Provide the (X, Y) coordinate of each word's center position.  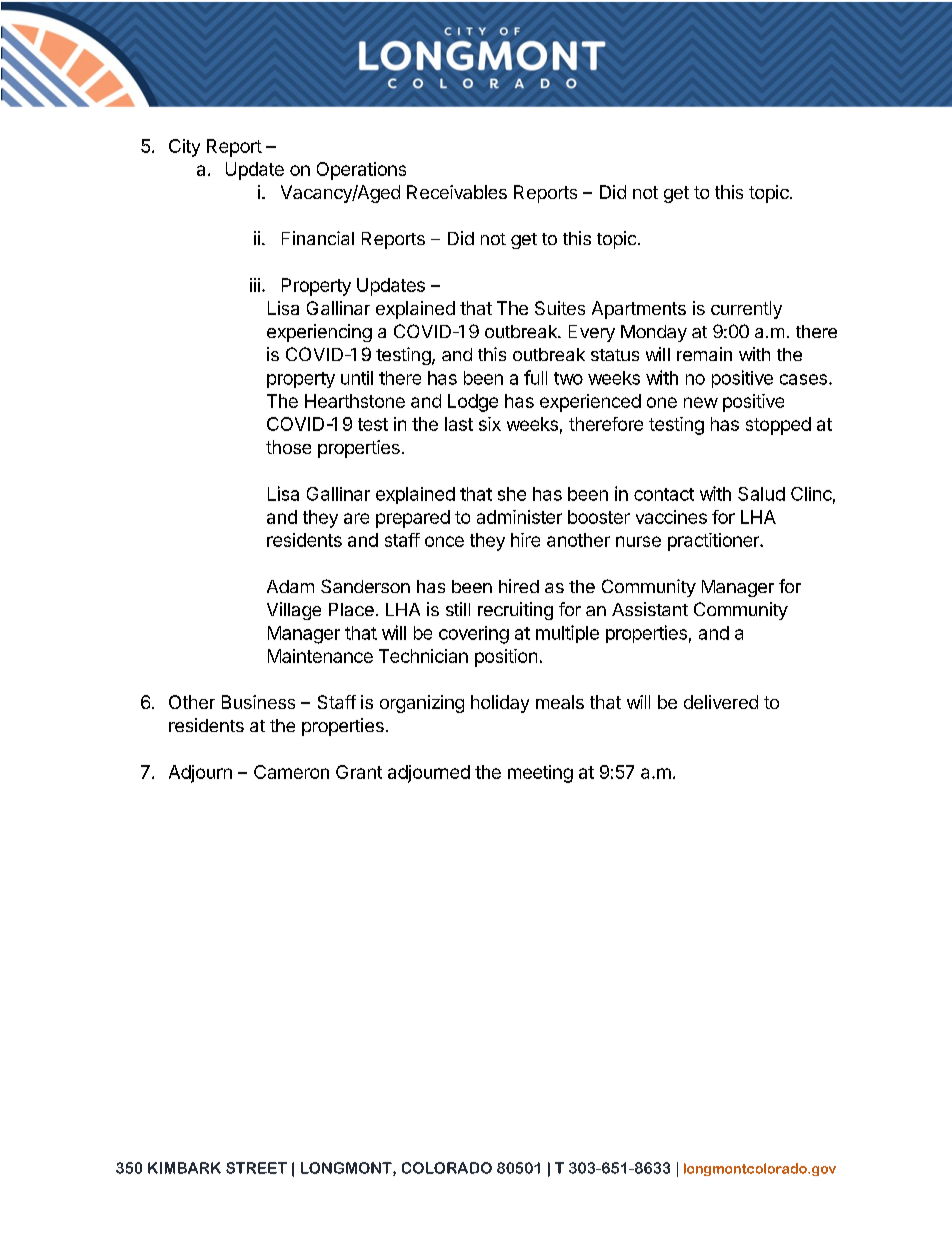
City (184, 148)
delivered (721, 702)
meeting (540, 774)
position (506, 658)
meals (560, 702)
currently (746, 310)
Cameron (291, 772)
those (288, 447)
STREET (256, 1168)
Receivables (457, 192)
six (490, 424)
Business (258, 702)
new (701, 402)
